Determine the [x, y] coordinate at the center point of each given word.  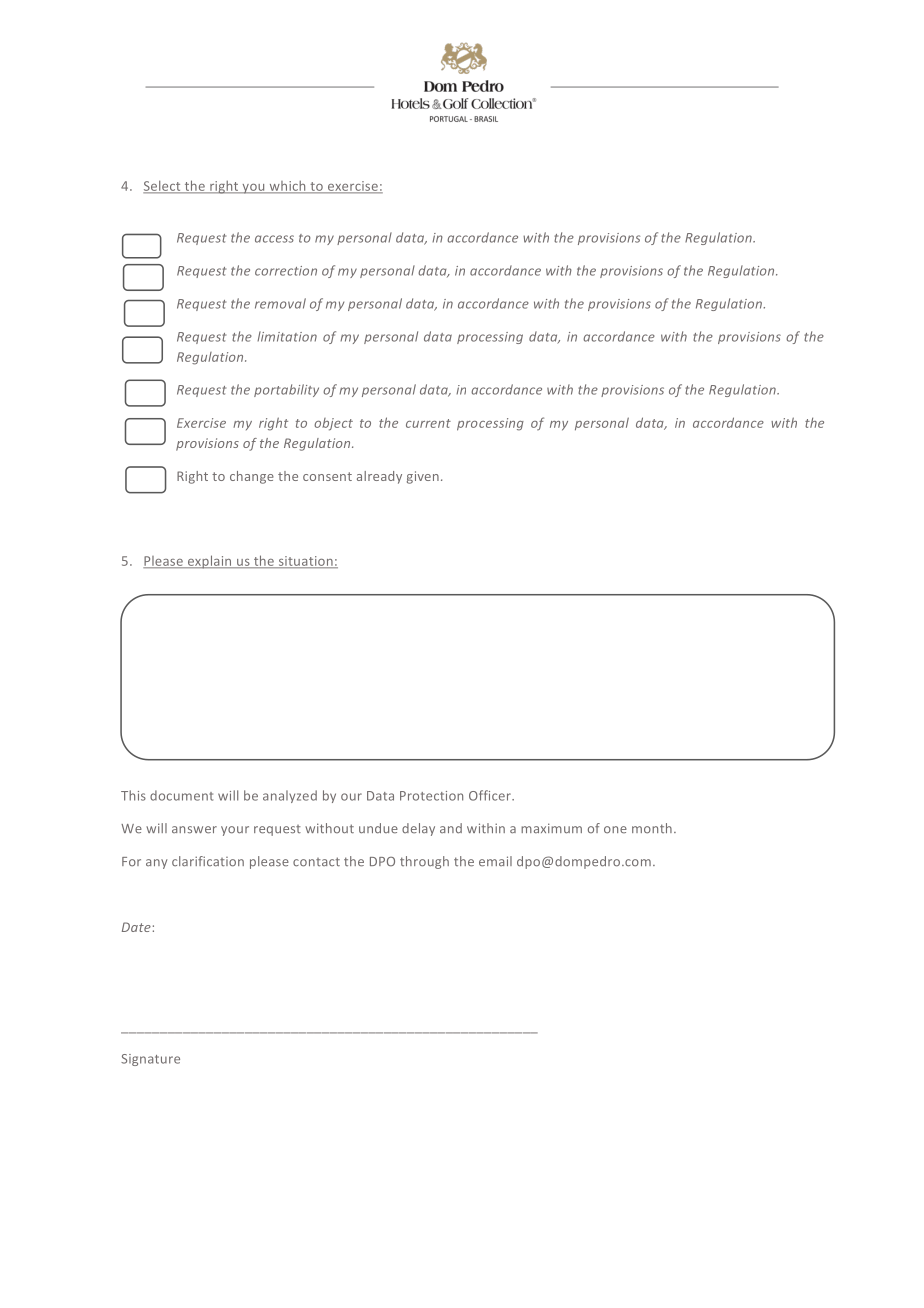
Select [163, 186]
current [428, 423]
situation [305, 562]
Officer [491, 795]
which [287, 186]
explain [209, 562]
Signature [150, 1060]
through [424, 862]
